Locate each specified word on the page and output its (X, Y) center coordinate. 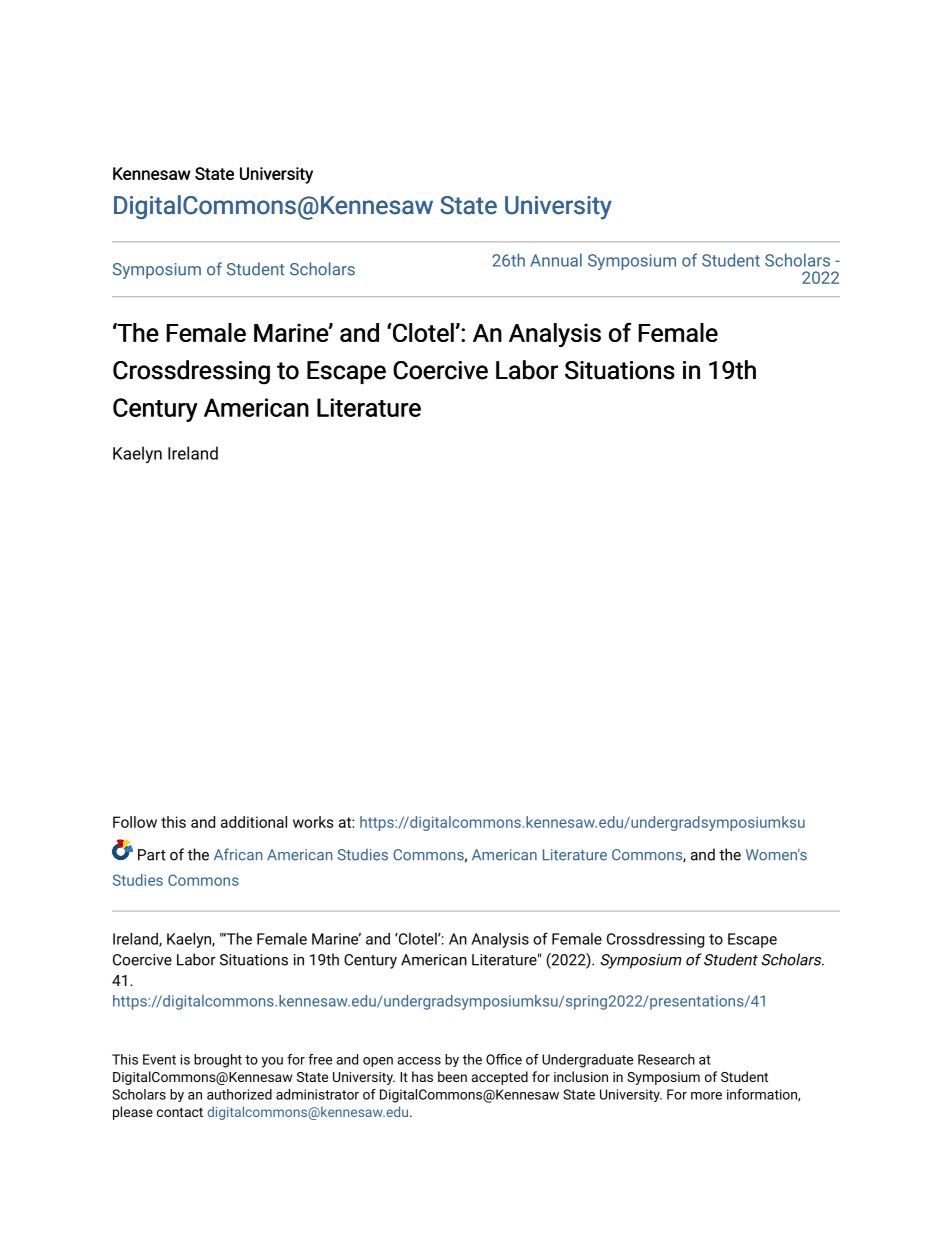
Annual (556, 260)
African (238, 854)
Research (666, 1059)
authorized (239, 1094)
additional (254, 822)
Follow (135, 822)
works (313, 822)
